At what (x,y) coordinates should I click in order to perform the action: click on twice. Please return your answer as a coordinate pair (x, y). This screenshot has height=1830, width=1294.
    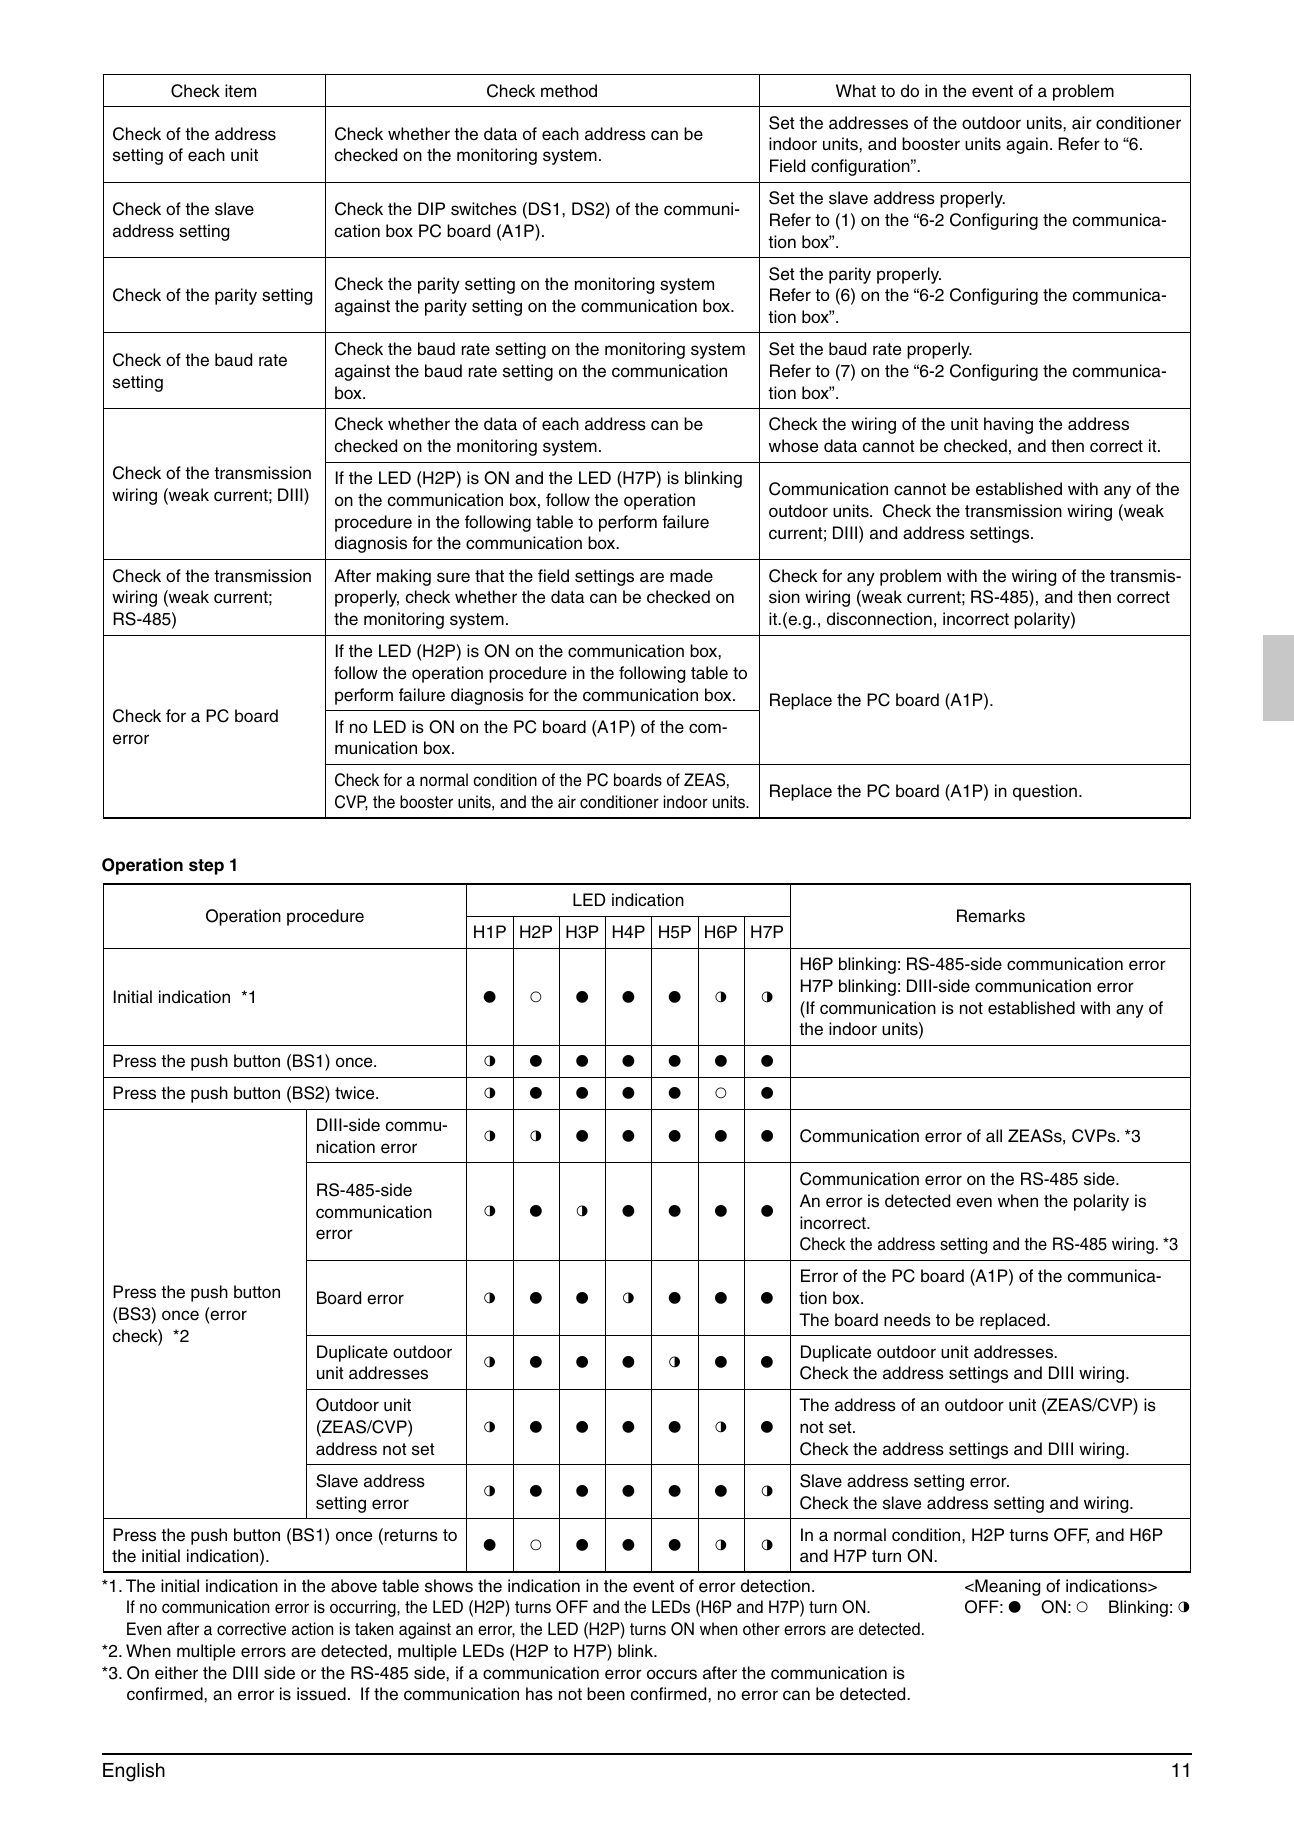
    Looking at the image, I should click on (356, 1093).
